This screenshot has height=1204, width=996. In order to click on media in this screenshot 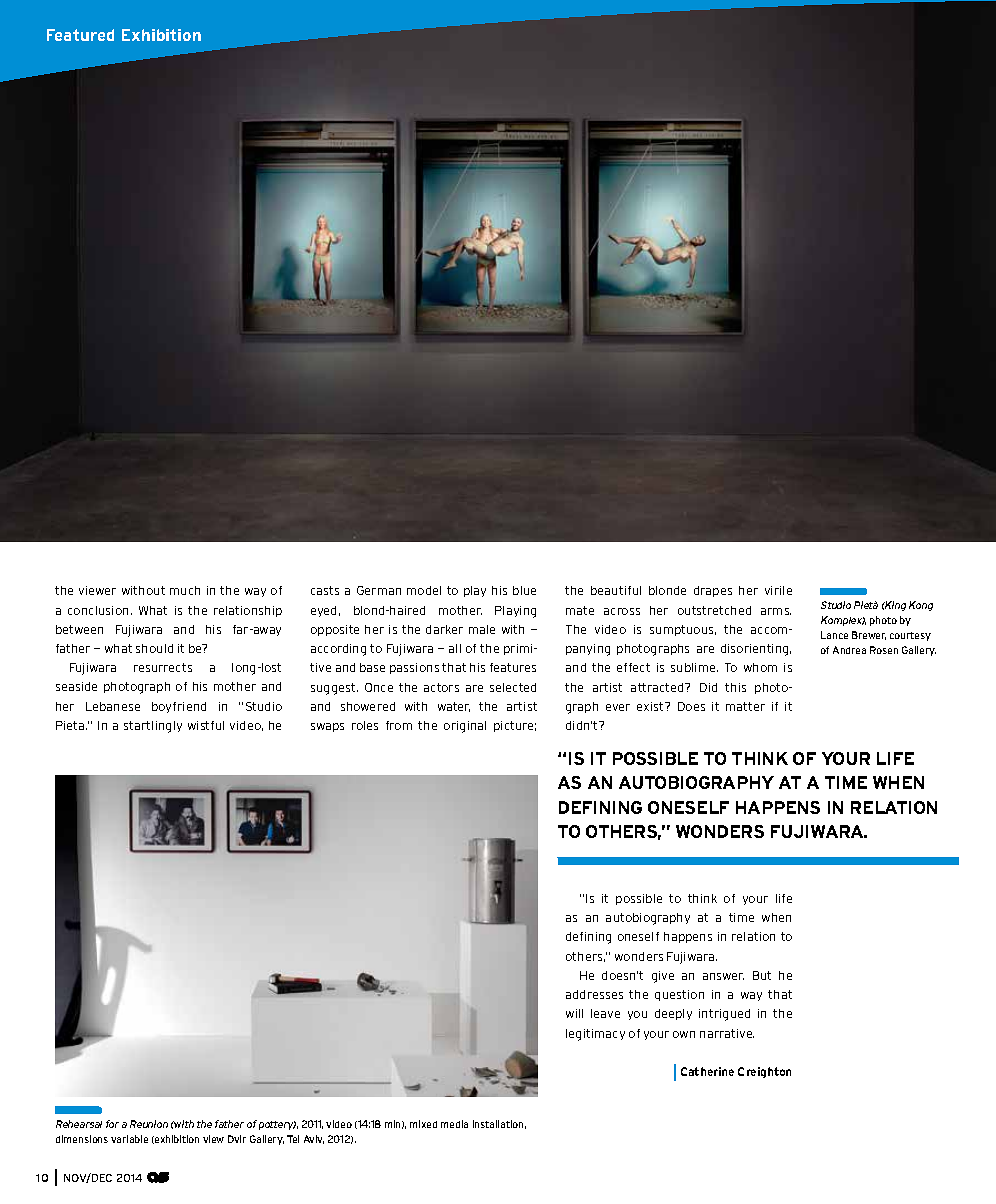, I will do `click(454, 1124)`.
